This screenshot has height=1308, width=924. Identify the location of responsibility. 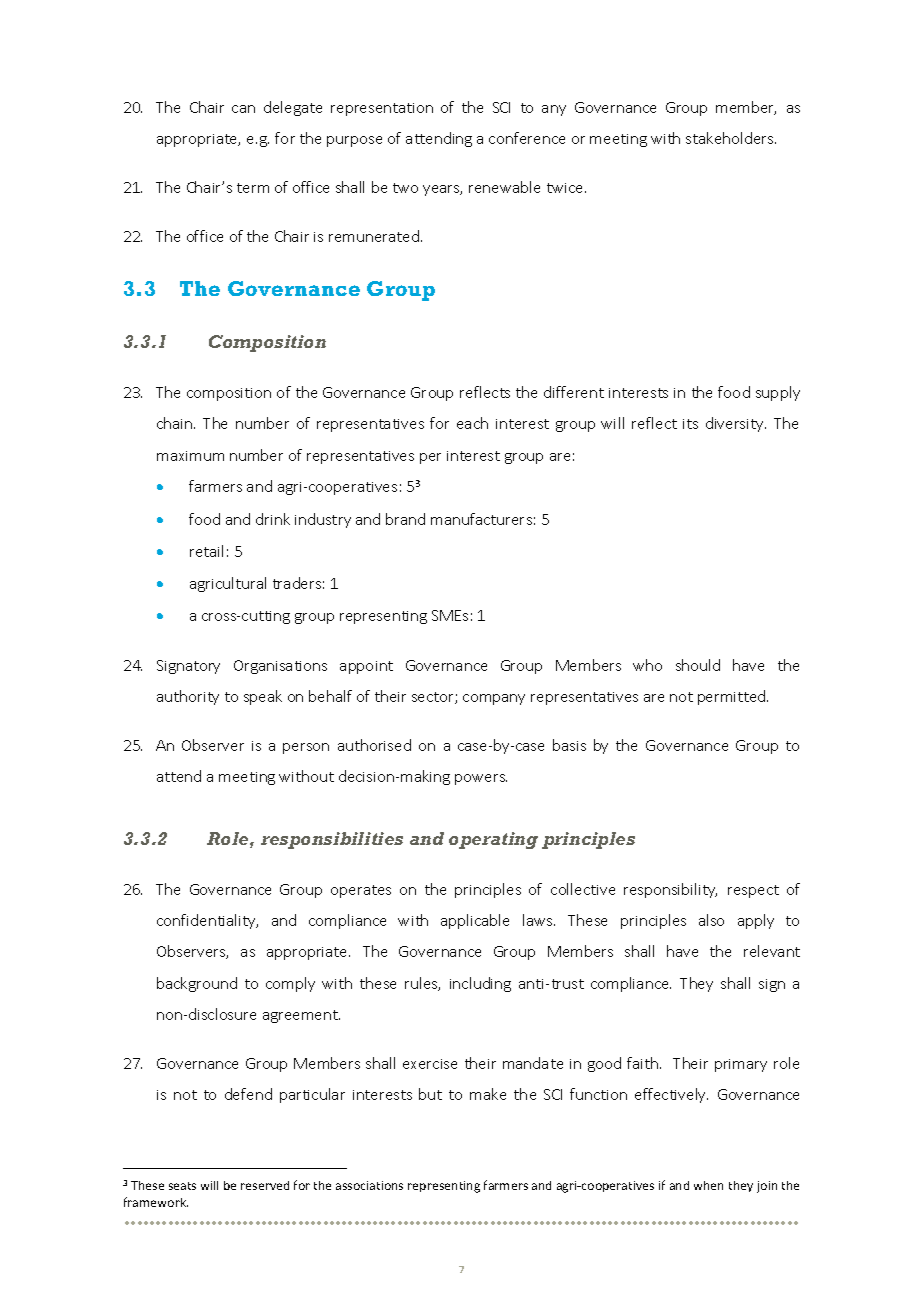
(670, 890).
